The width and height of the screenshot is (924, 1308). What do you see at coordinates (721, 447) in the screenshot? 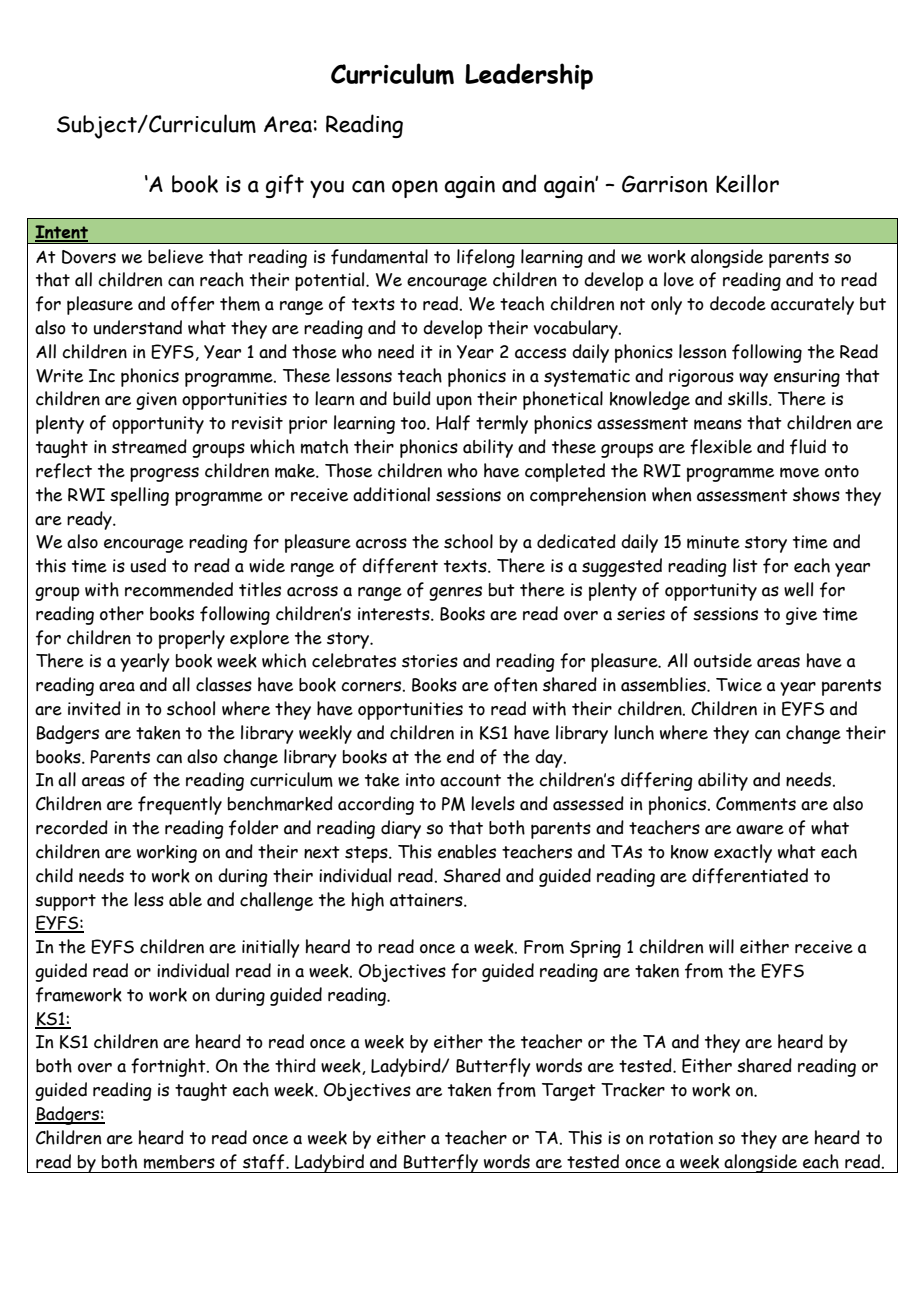
I see `flexible` at bounding box center [721, 447].
